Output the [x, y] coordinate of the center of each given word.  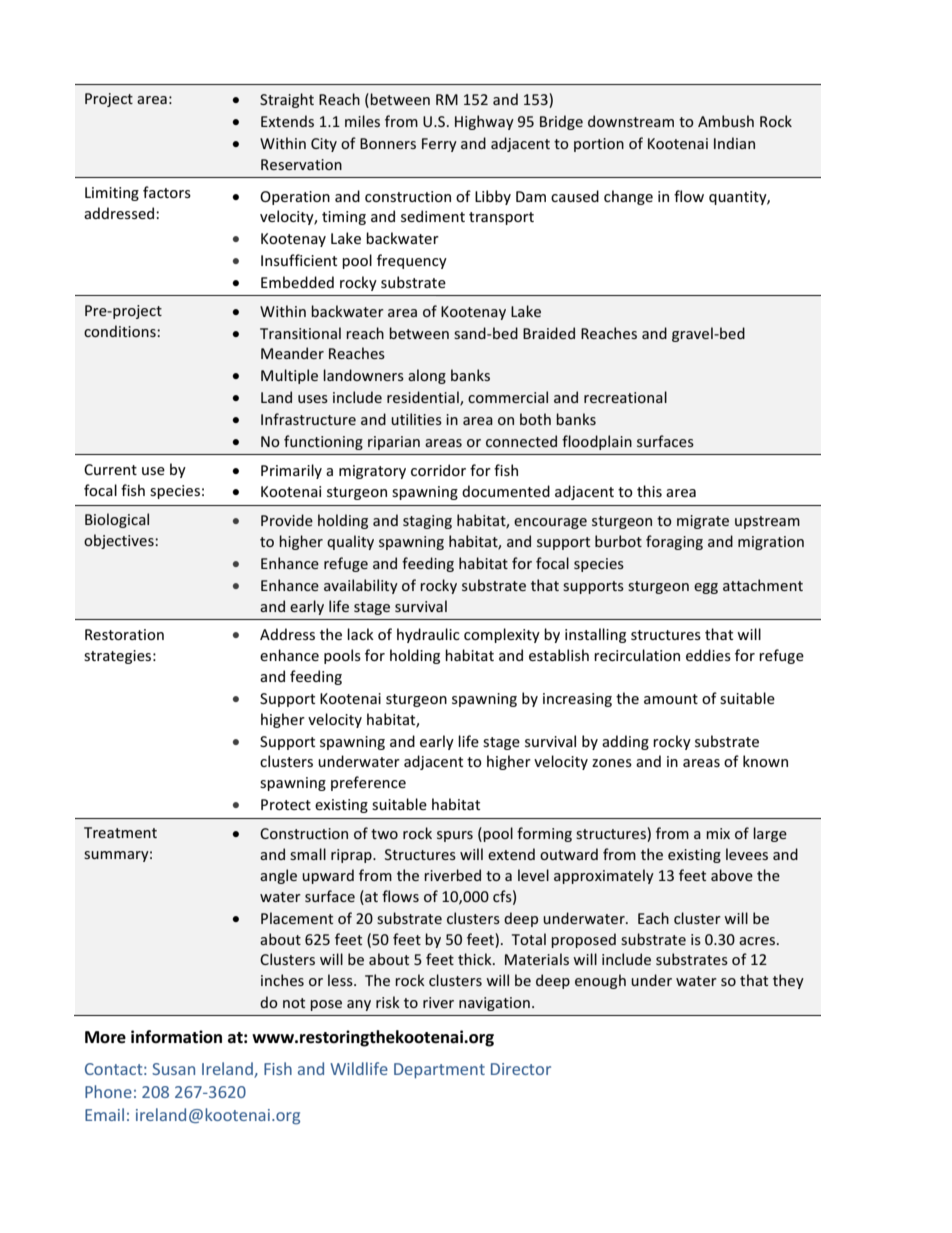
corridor [438, 470]
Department [439, 1071]
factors [167, 192]
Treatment [120, 832]
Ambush [726, 121]
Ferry [439, 145]
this [649, 491]
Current [110, 469]
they [788, 981]
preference [368, 783]
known [765, 761]
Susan [173, 1069]
